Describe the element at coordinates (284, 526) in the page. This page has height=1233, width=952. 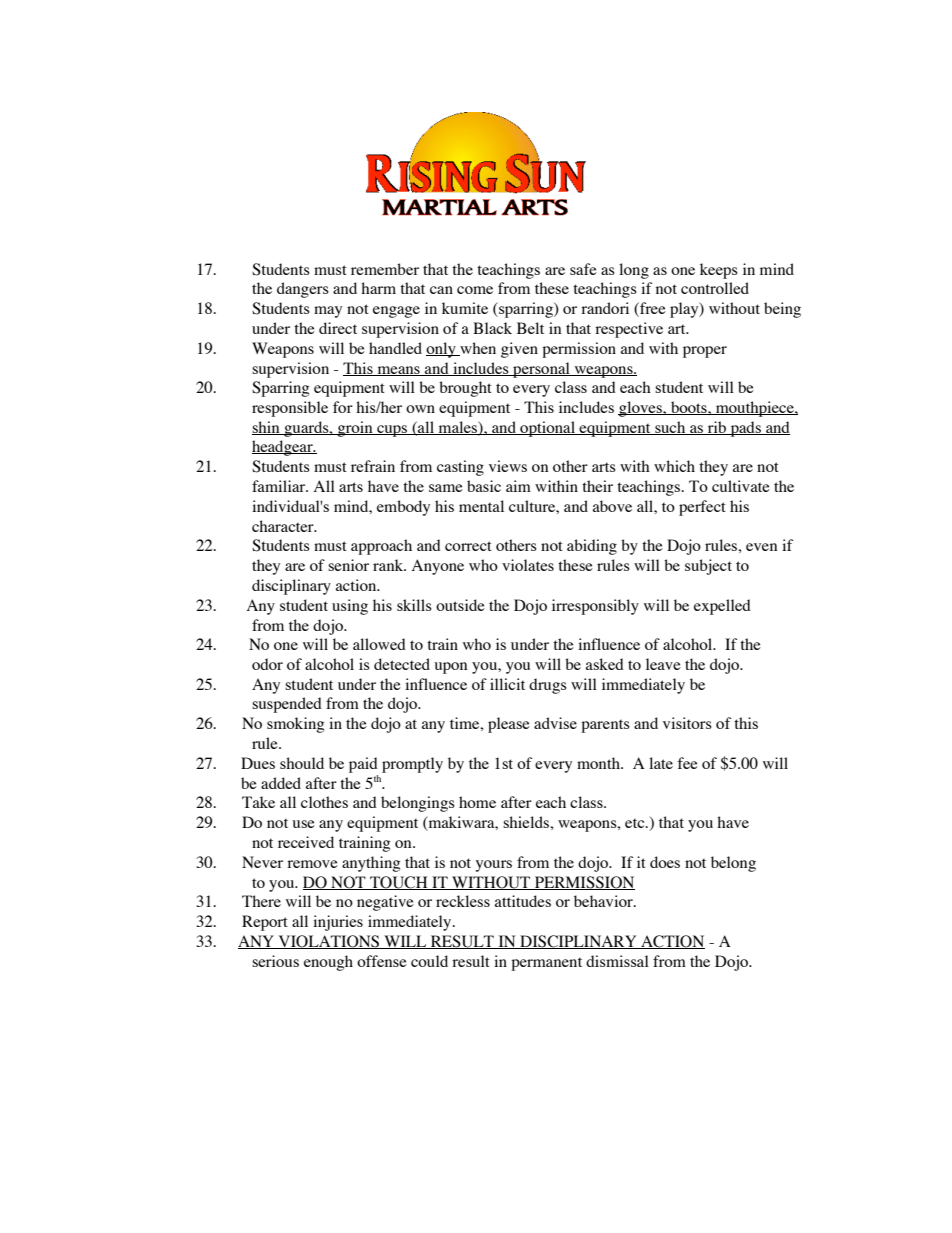
I see `character` at that location.
